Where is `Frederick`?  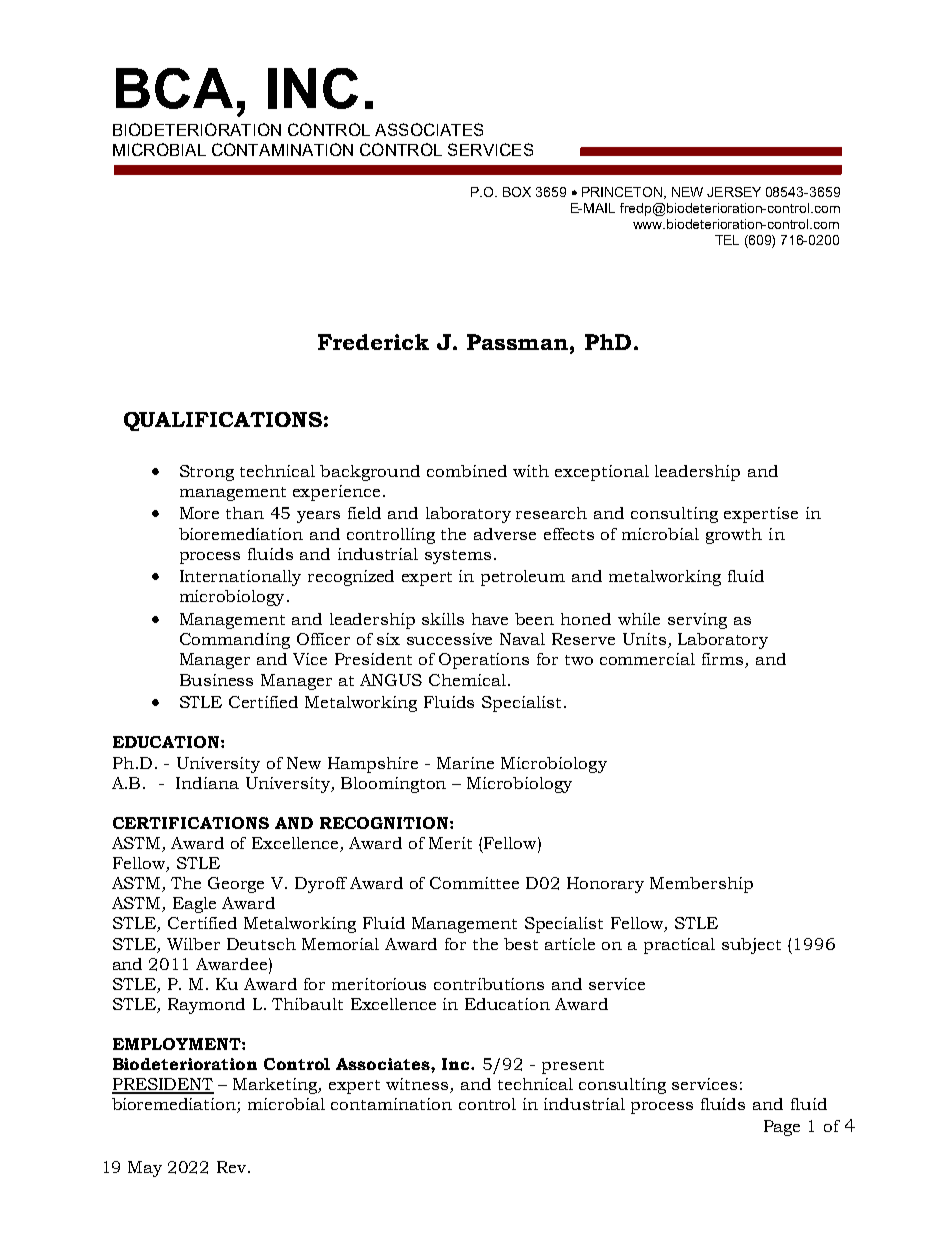 Frederick is located at coordinates (373, 342).
